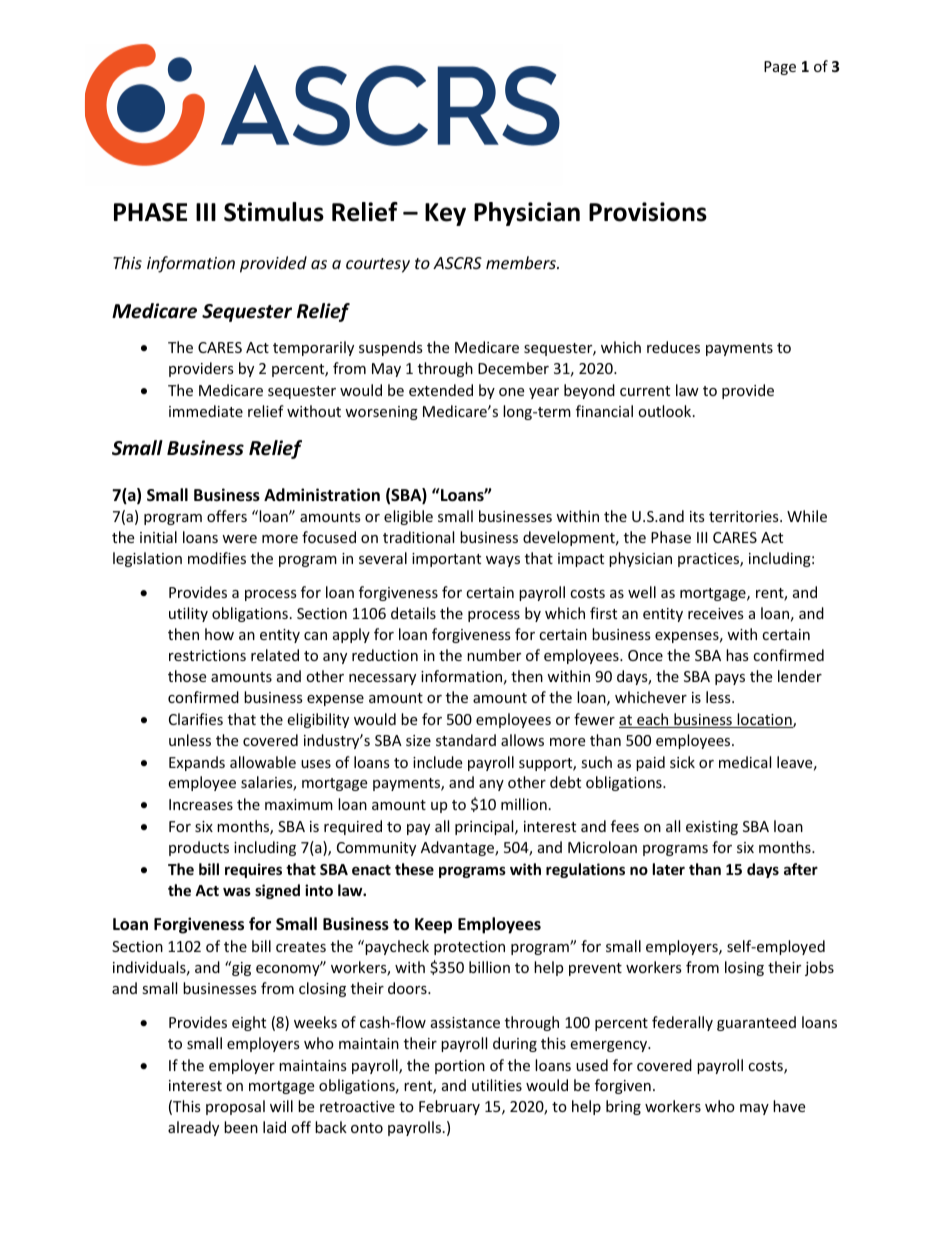 This document has width=952, height=1233. What do you see at coordinates (445, 214) in the document?
I see `Key` at bounding box center [445, 214].
